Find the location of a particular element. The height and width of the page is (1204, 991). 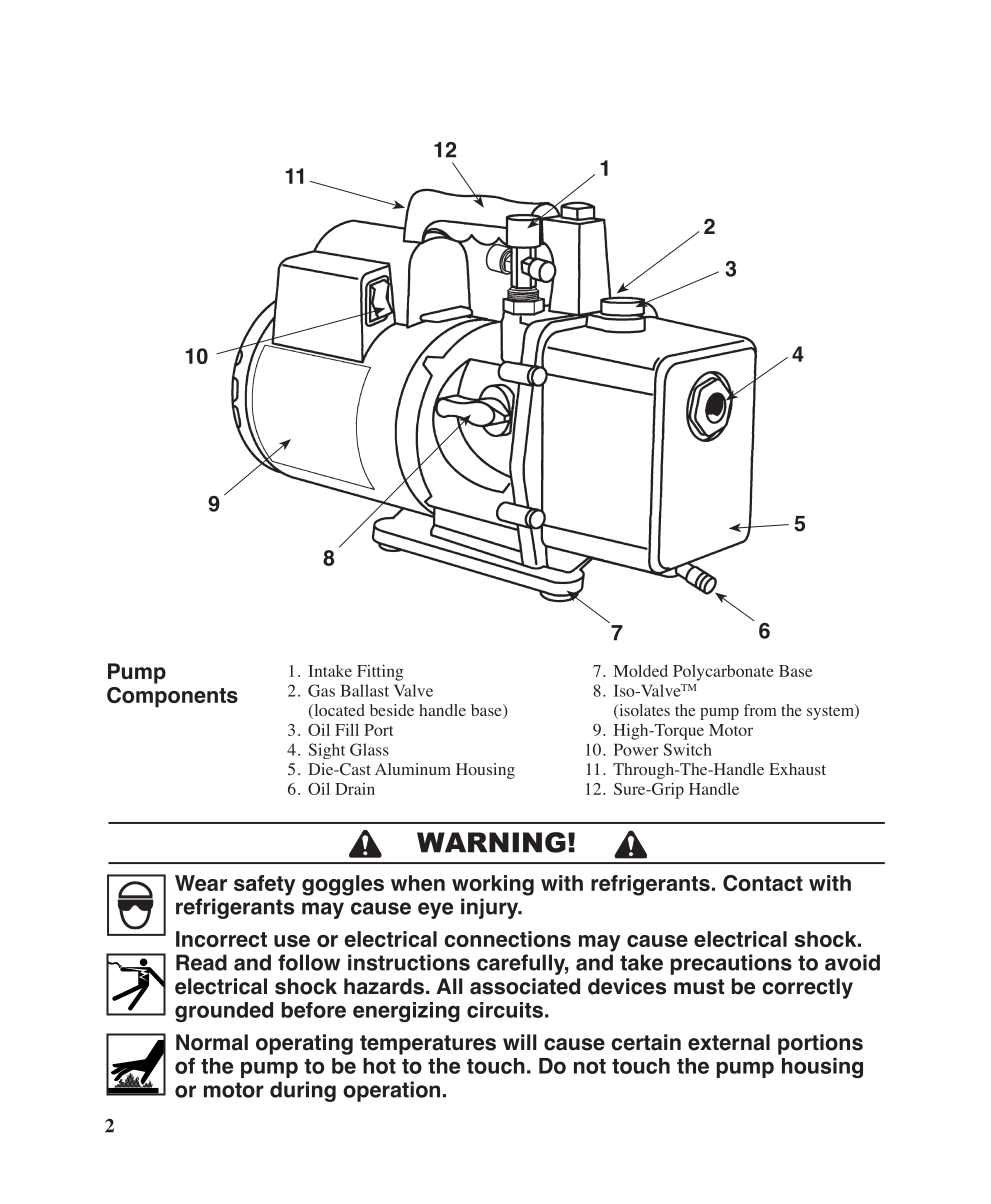

Gas is located at coordinates (321, 690).
